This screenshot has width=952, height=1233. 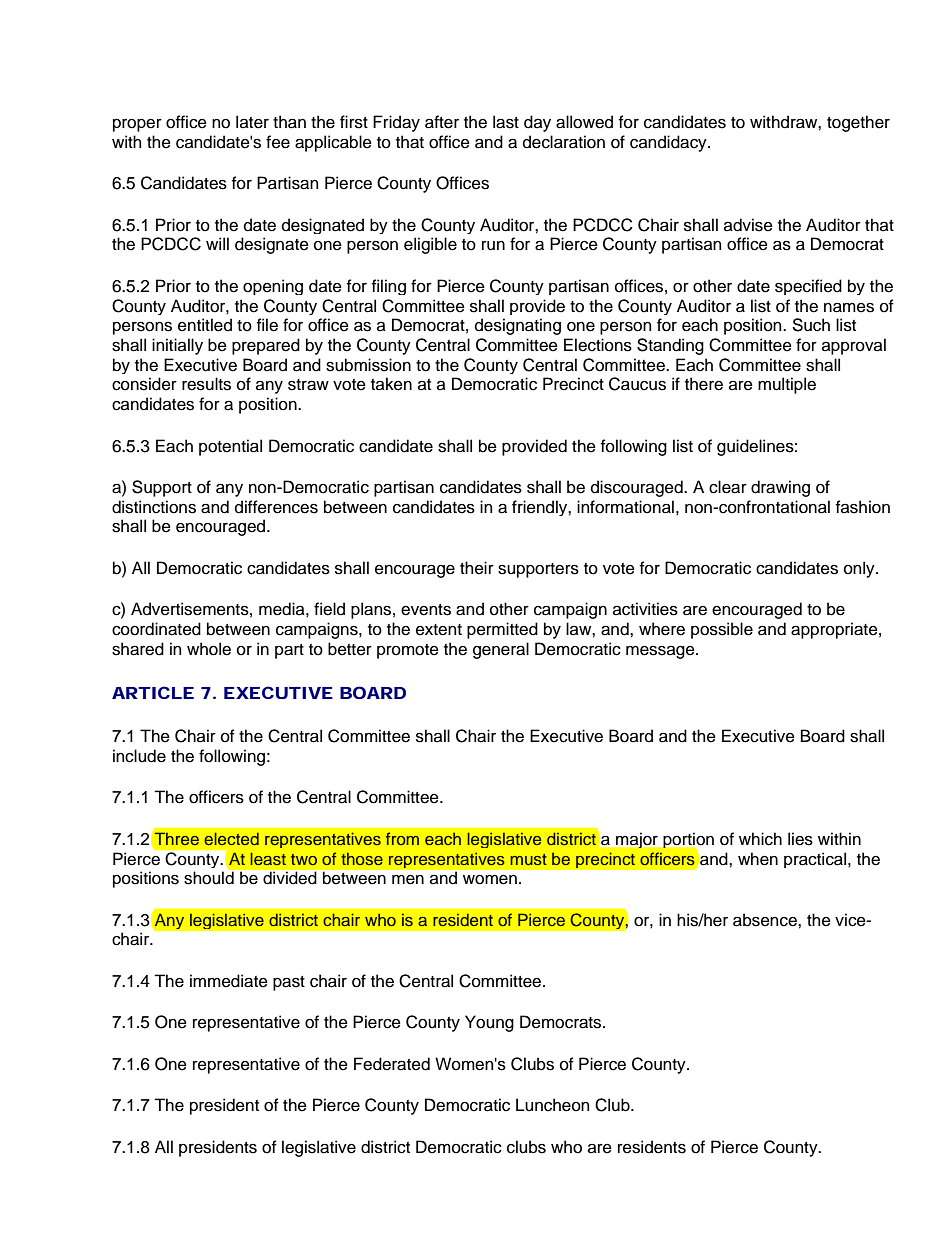 What do you see at coordinates (289, 983) in the screenshot?
I see `past` at bounding box center [289, 983].
